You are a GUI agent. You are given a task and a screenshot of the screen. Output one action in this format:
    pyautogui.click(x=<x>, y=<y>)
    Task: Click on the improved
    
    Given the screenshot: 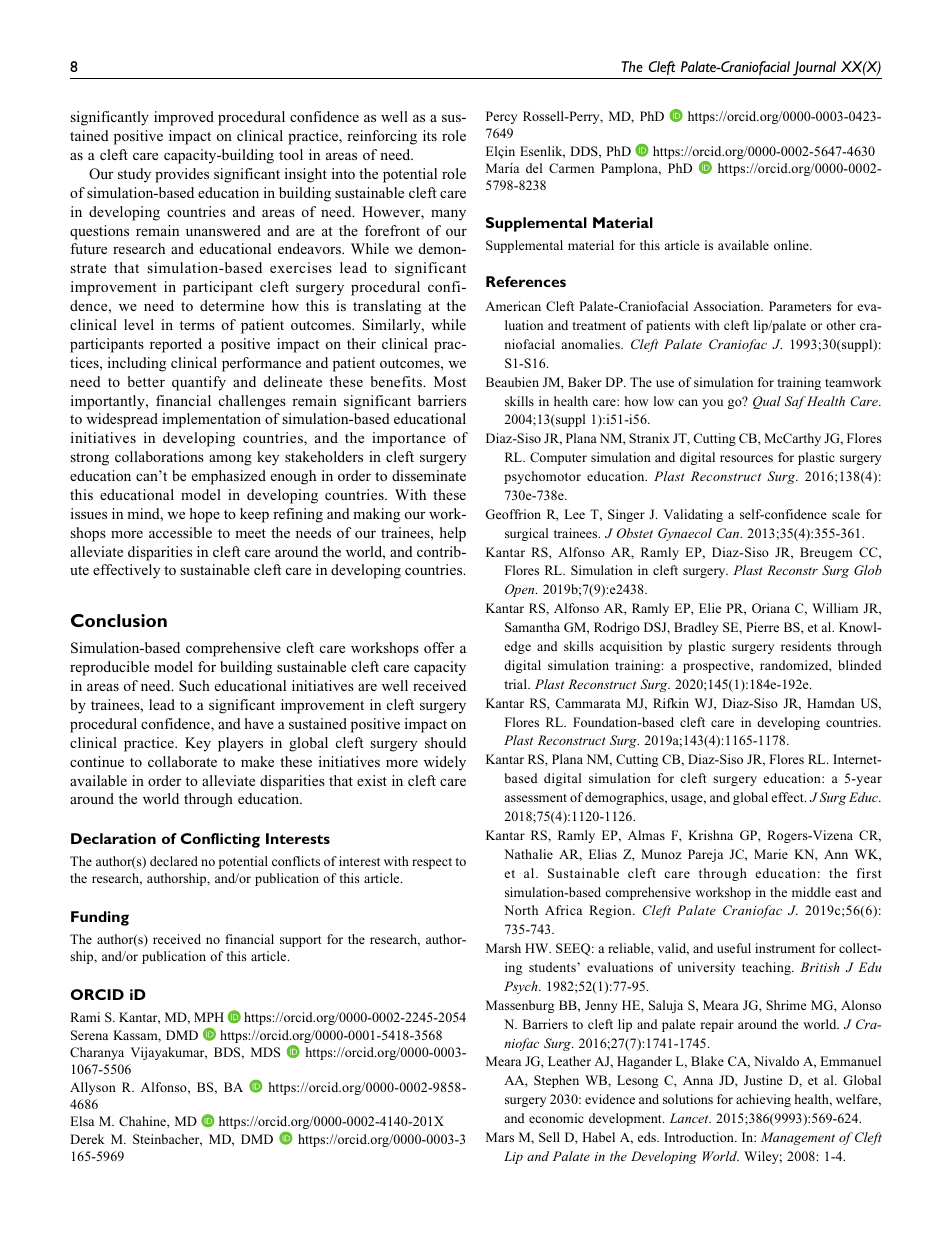 What is the action you would take?
    pyautogui.click(x=184, y=118)
